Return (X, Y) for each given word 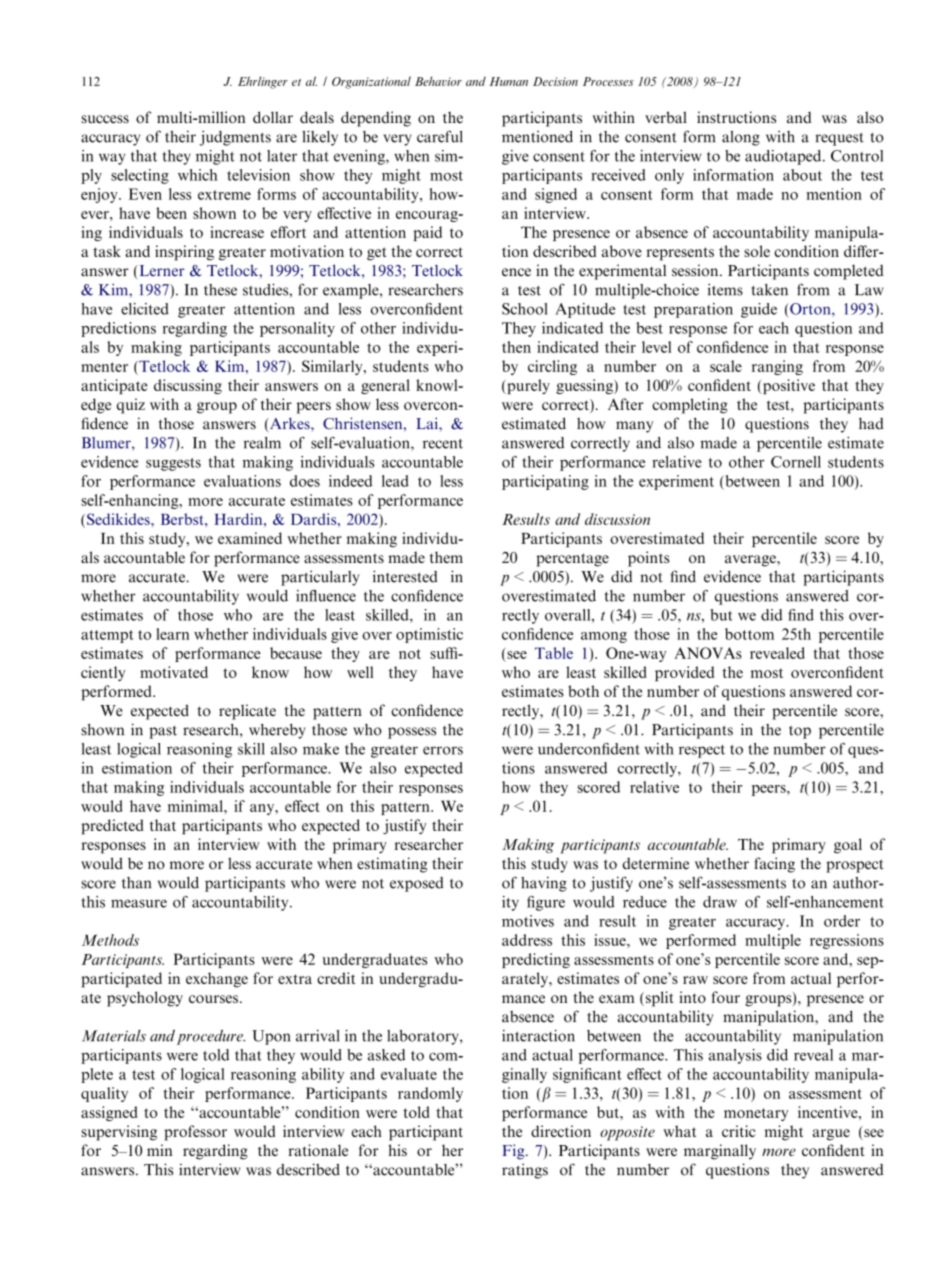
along (741, 138)
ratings (525, 1171)
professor (195, 1133)
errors (443, 750)
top (800, 732)
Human (509, 81)
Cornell (796, 462)
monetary (756, 1114)
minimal (196, 806)
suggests (173, 464)
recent (443, 444)
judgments (235, 138)
